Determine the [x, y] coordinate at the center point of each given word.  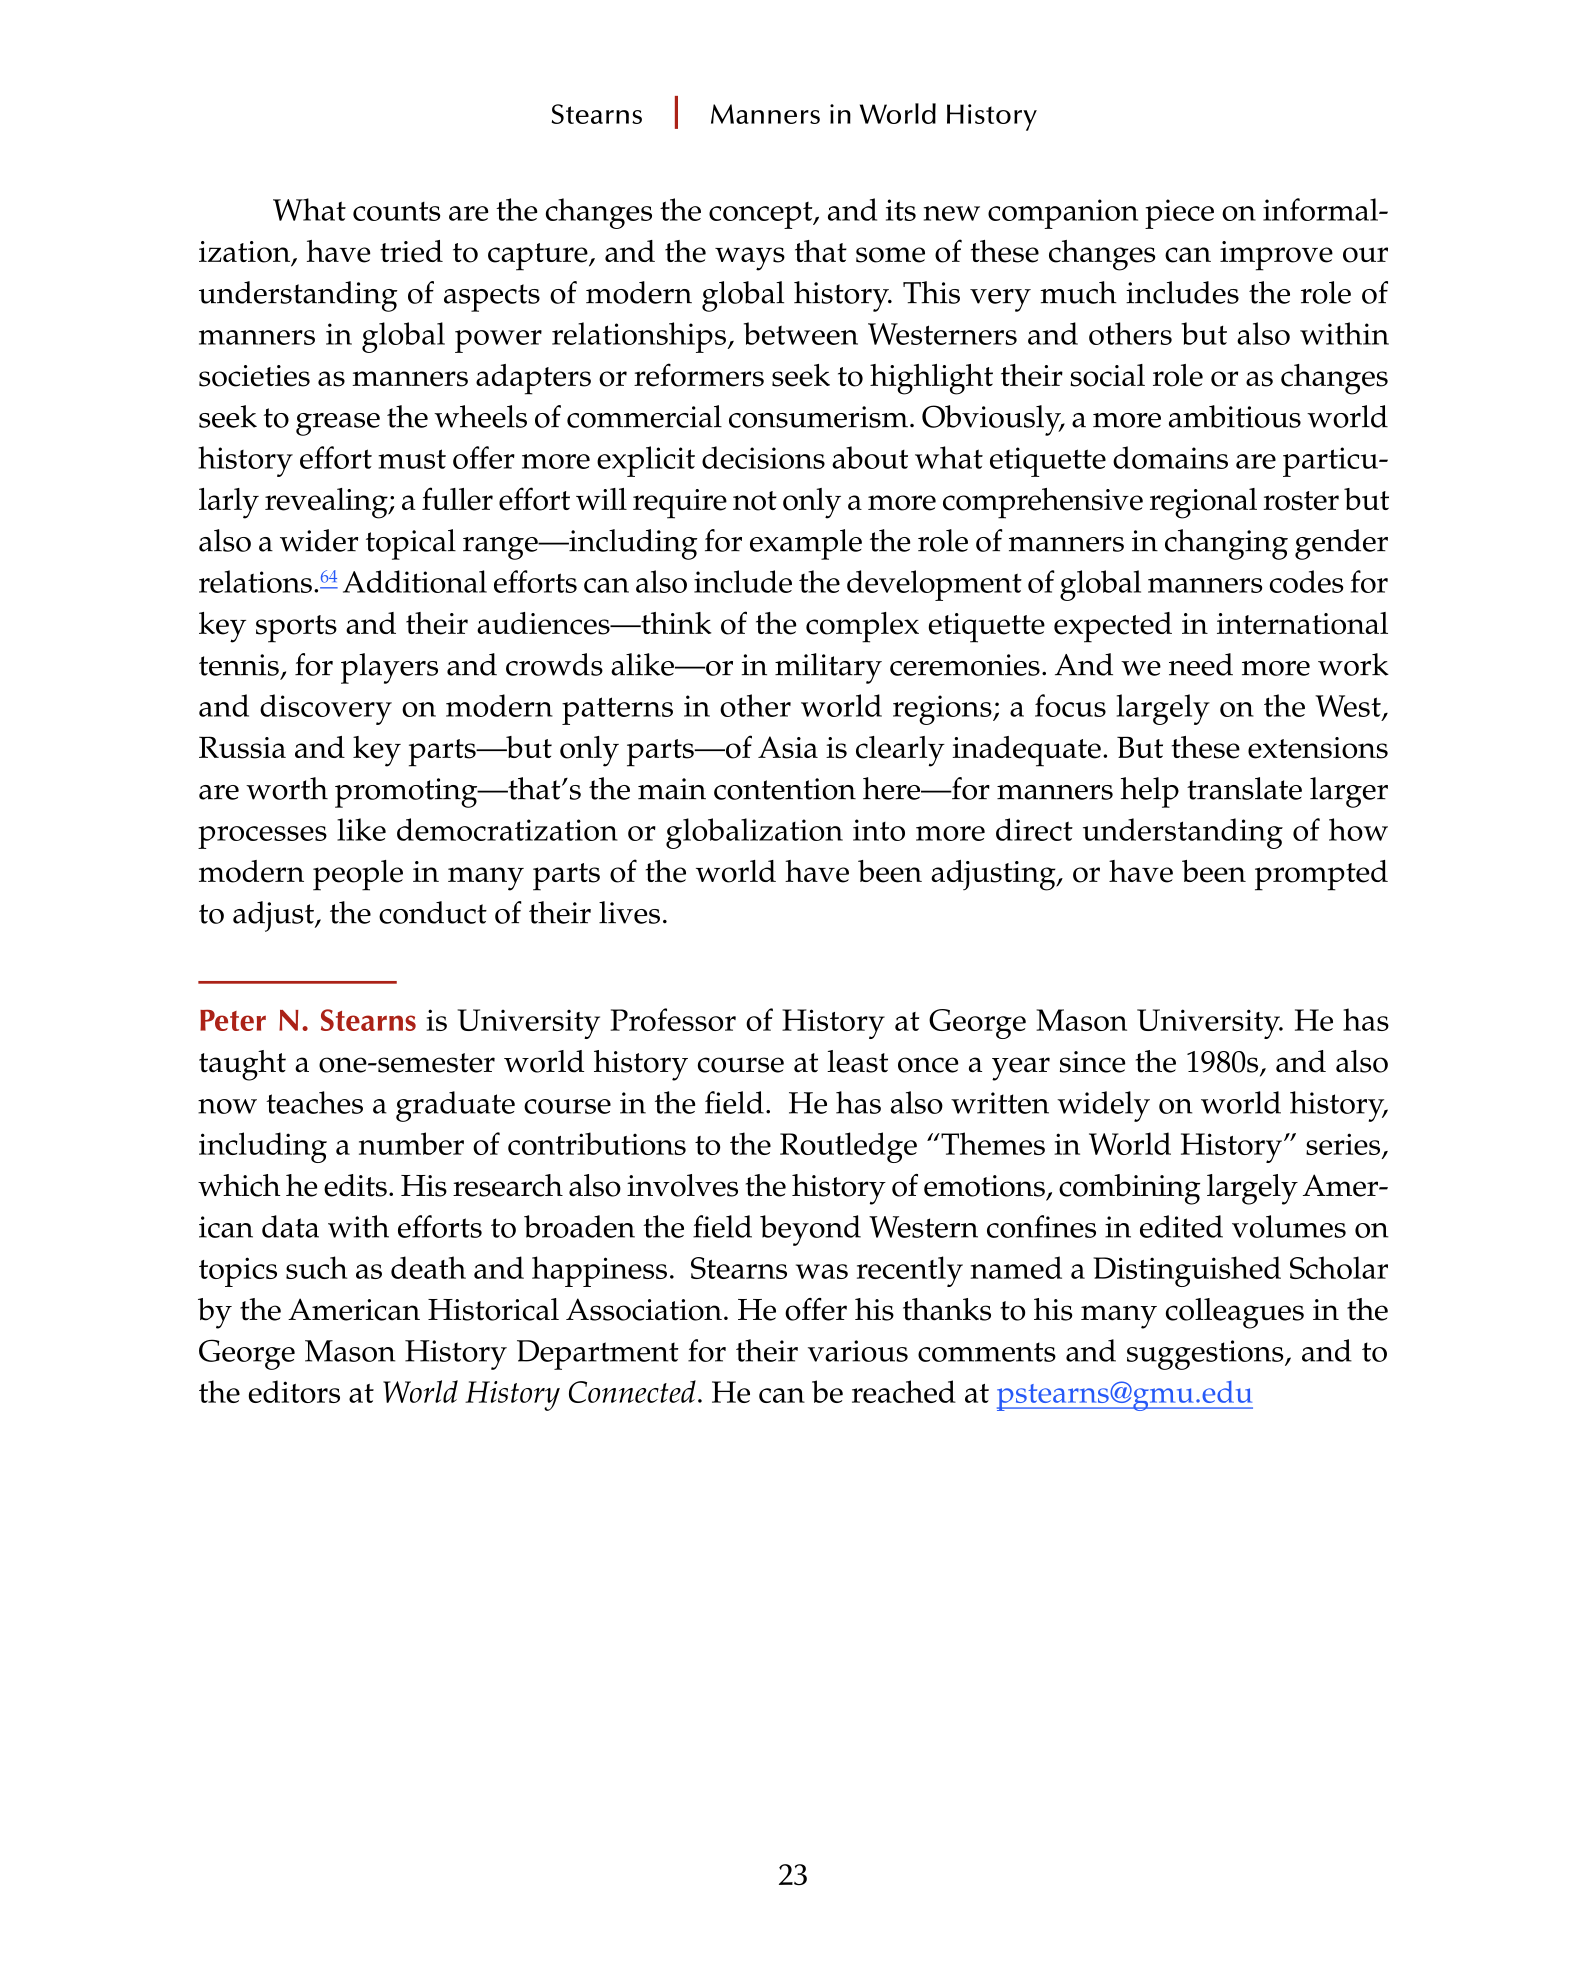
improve [1276, 256]
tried [411, 251]
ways [750, 259]
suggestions [1206, 1355]
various [858, 1351]
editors [294, 1391]
